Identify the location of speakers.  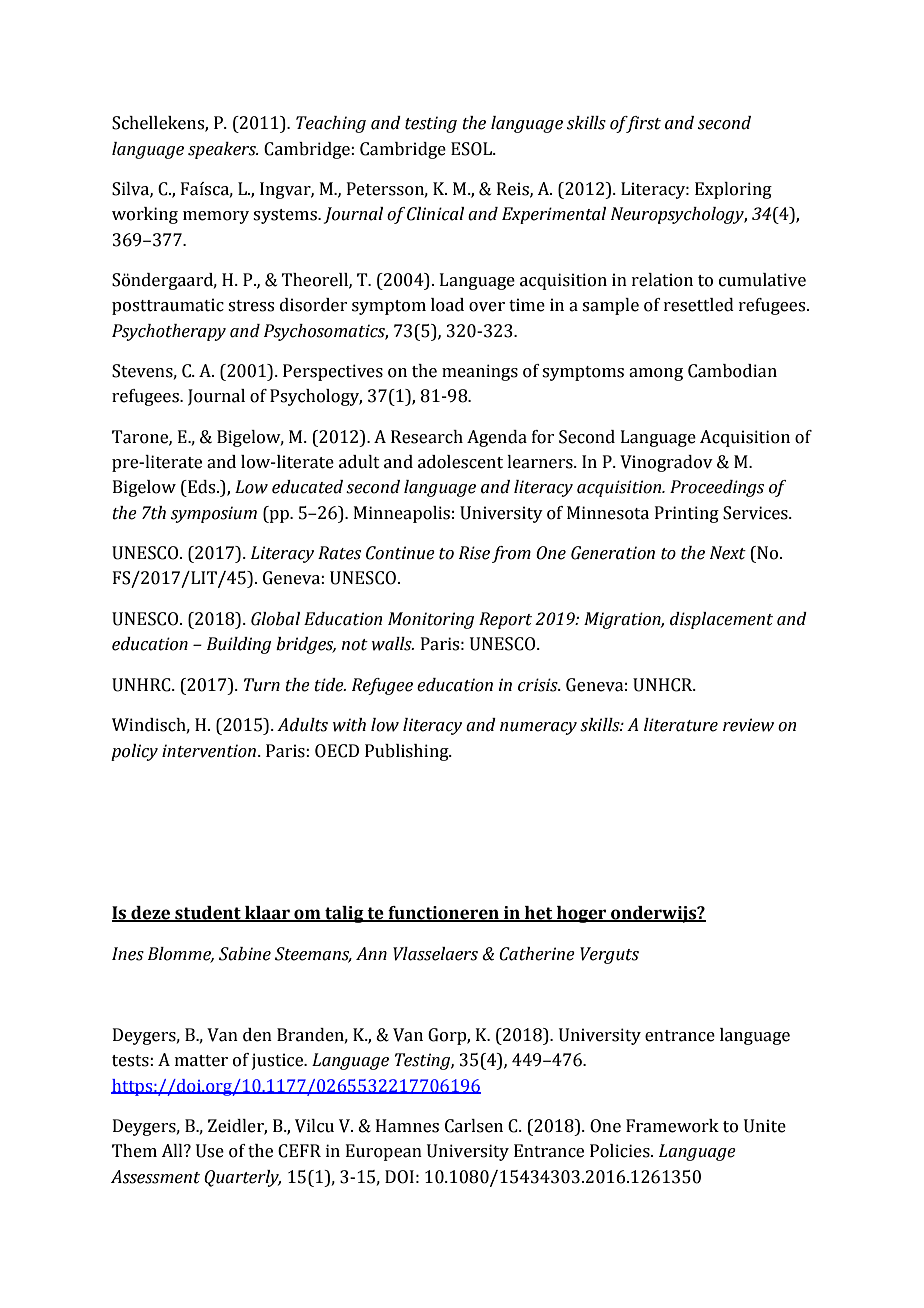
(223, 150).
